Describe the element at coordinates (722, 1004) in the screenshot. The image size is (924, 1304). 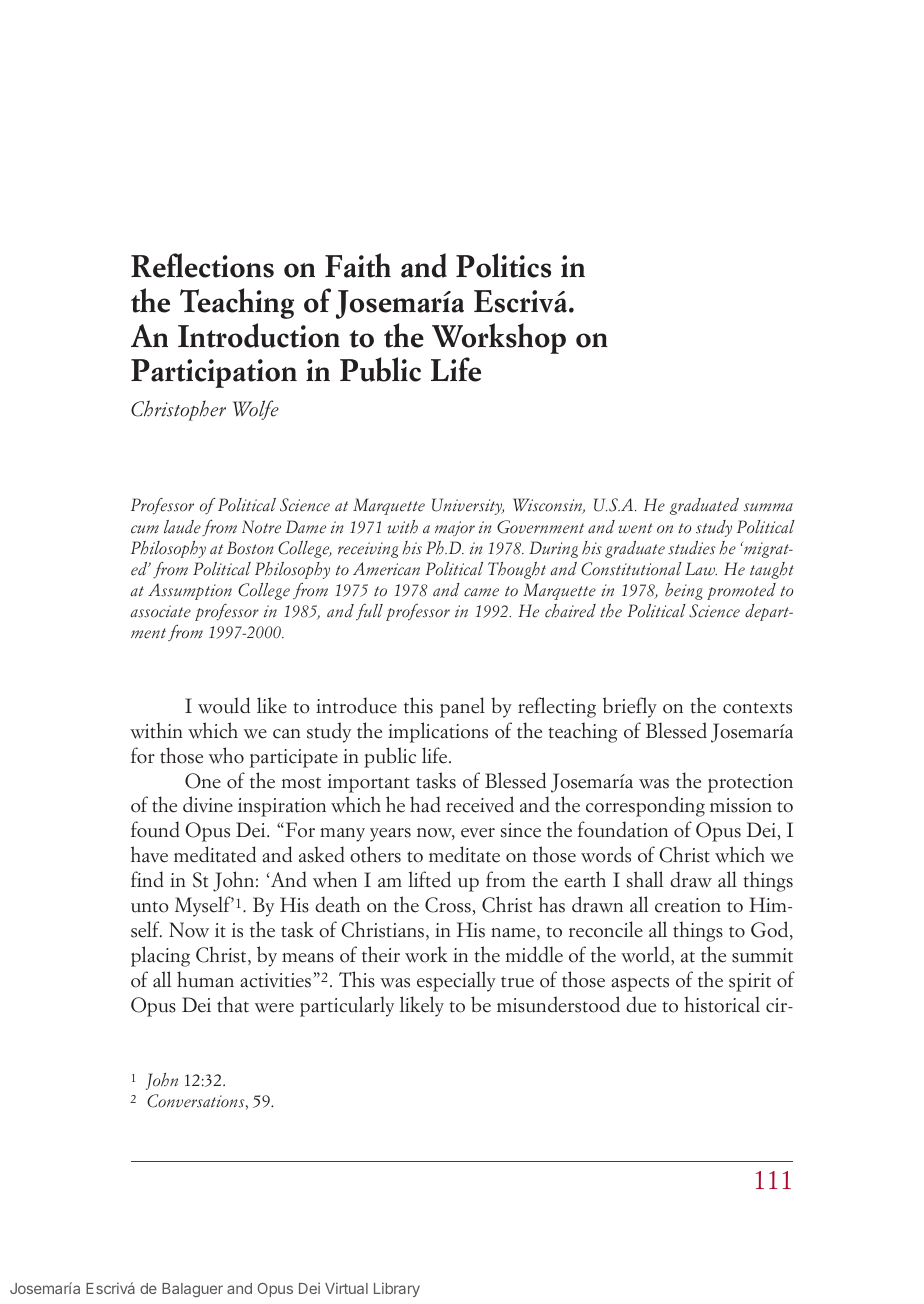
I see `historical` at that location.
